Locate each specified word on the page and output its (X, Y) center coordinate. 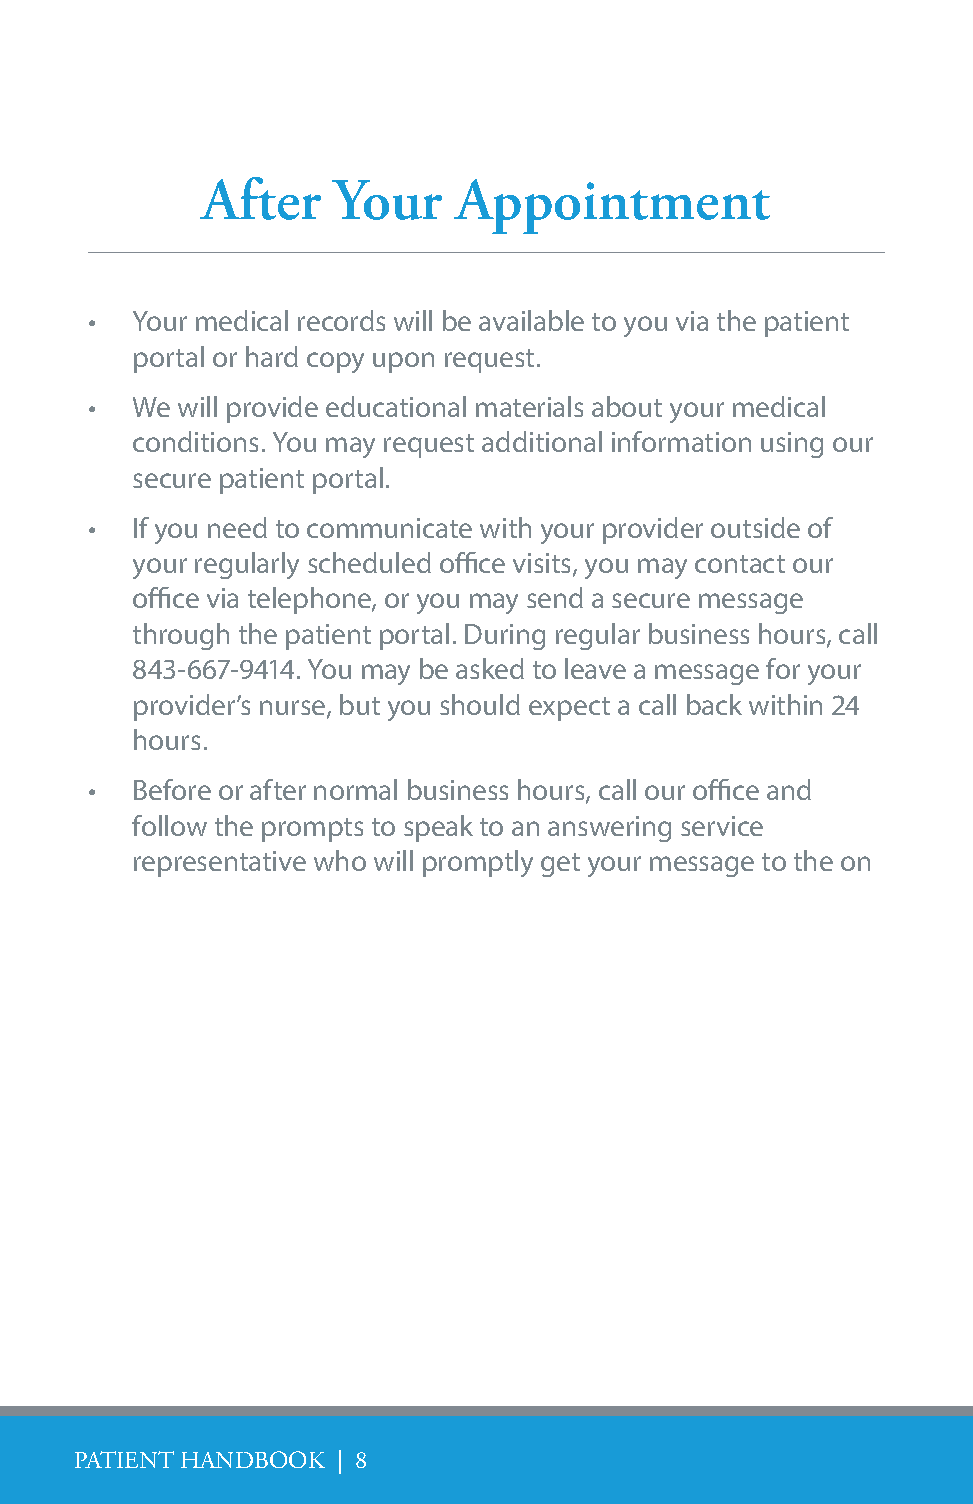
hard (272, 356)
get (560, 865)
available (531, 320)
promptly (478, 863)
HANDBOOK (253, 1459)
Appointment (612, 206)
